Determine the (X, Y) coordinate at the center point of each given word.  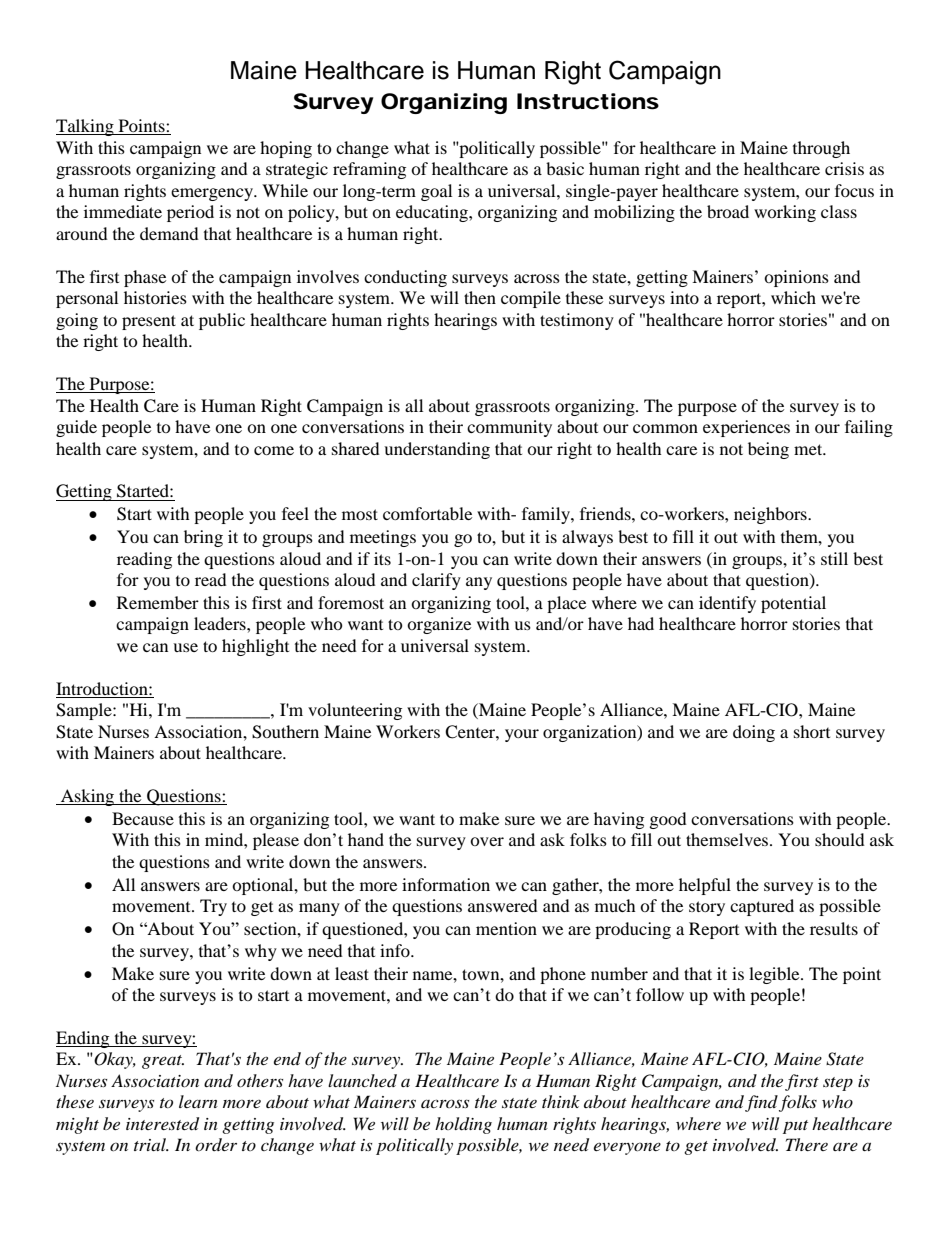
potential (793, 604)
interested (162, 1124)
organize (439, 625)
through (821, 149)
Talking (86, 127)
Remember (158, 602)
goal (436, 192)
